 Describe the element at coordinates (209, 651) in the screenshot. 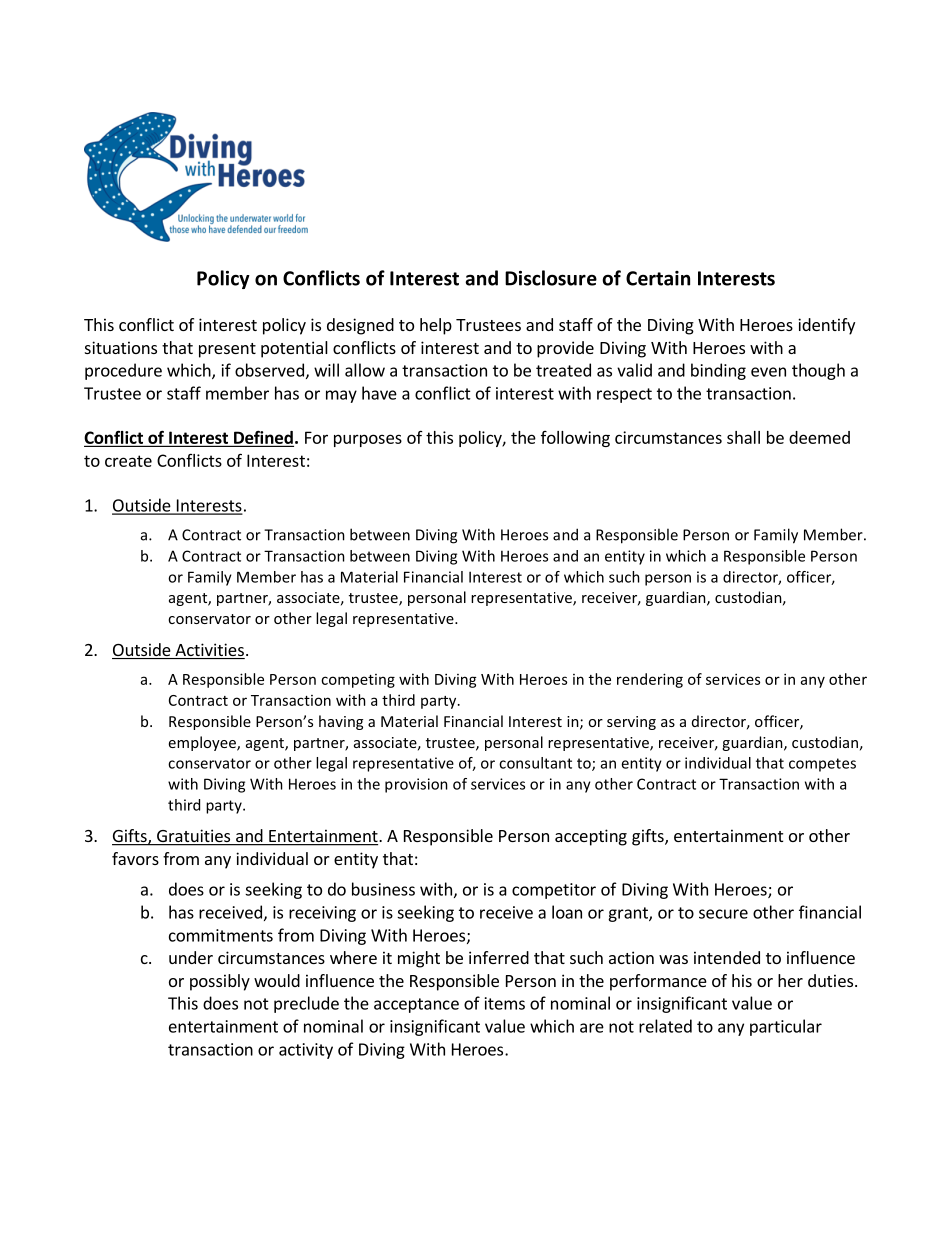

I see `Activities` at that location.
